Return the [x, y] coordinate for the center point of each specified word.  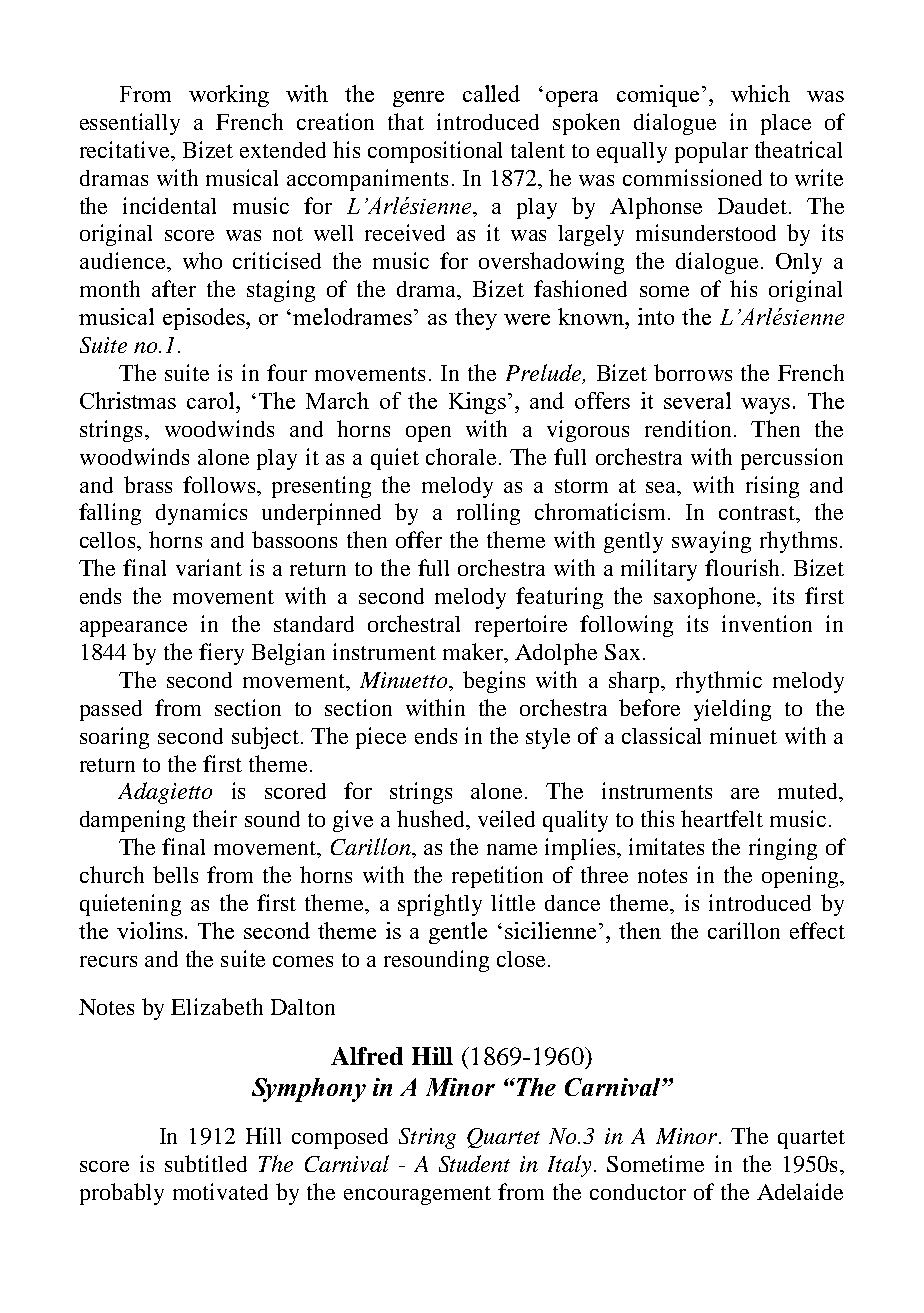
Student [474, 1163]
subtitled [206, 1163]
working [229, 96]
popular [711, 152]
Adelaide [800, 1191]
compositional [435, 152]
